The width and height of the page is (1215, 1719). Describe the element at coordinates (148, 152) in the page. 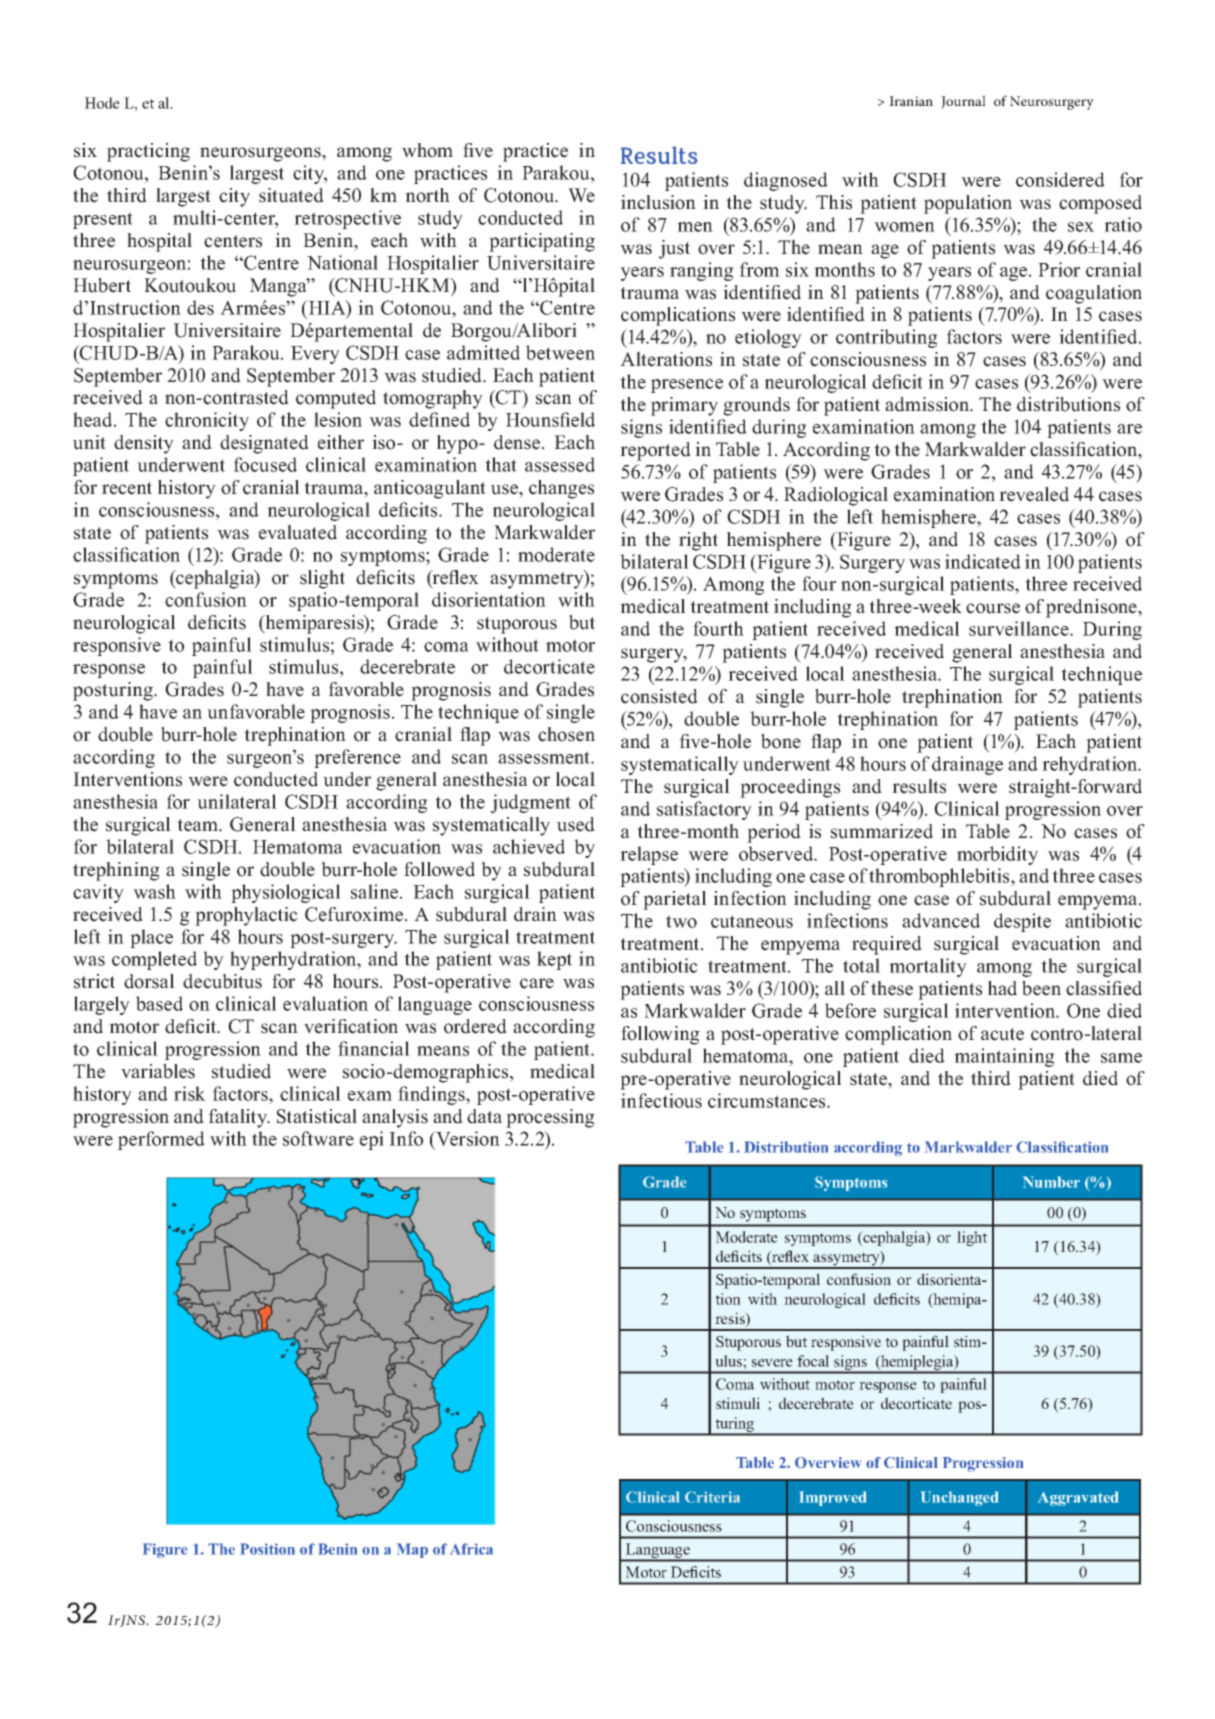

I see `practicing` at that location.
